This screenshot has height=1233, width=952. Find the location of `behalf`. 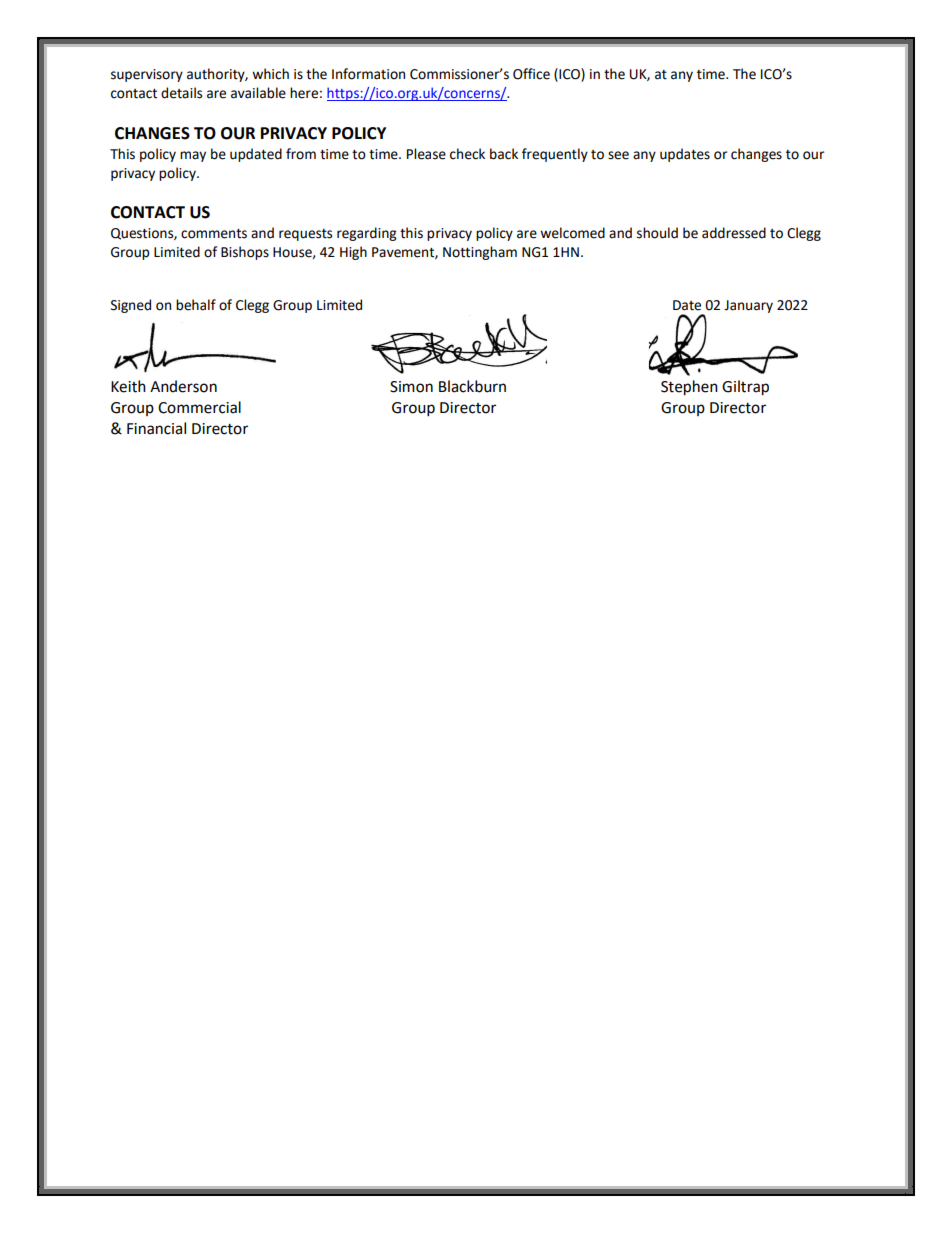

behalf is located at coordinates (196, 305).
